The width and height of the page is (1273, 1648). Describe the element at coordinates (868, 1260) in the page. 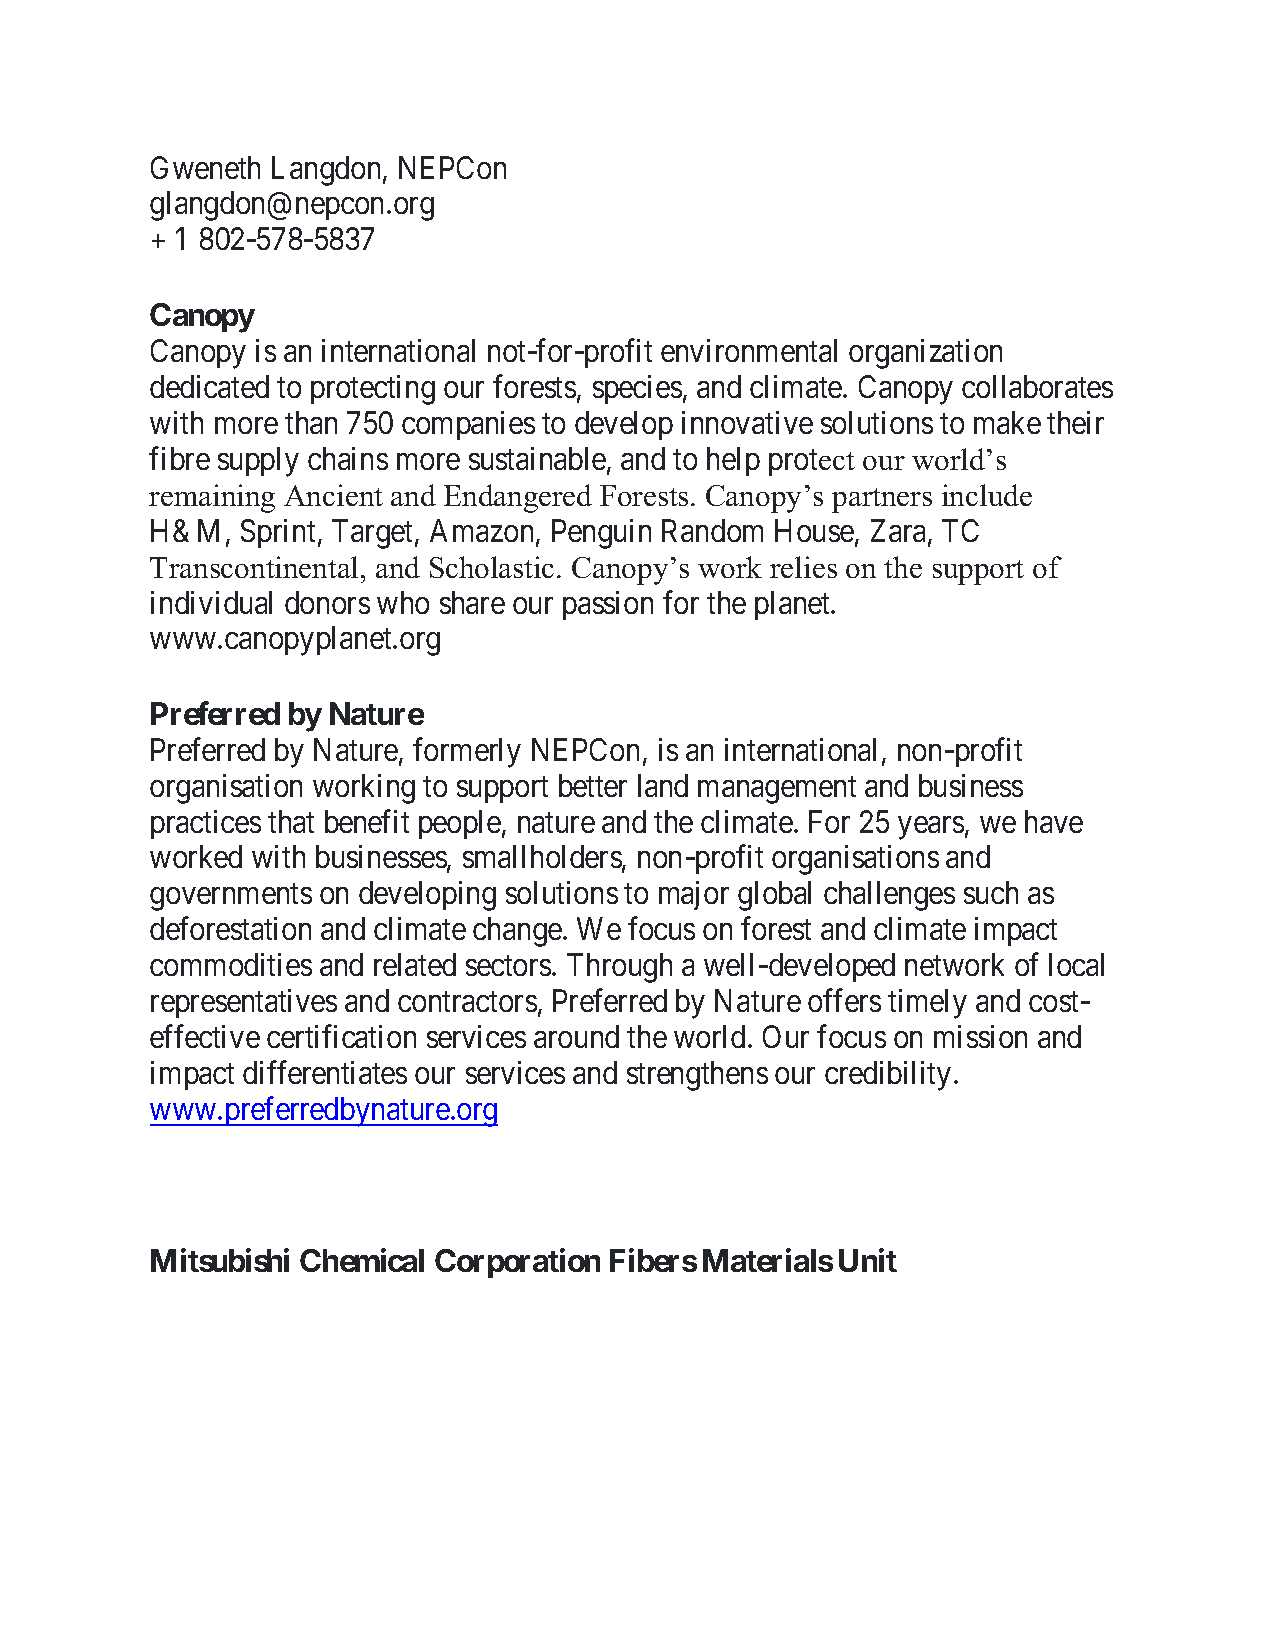

I see `Unit` at that location.
